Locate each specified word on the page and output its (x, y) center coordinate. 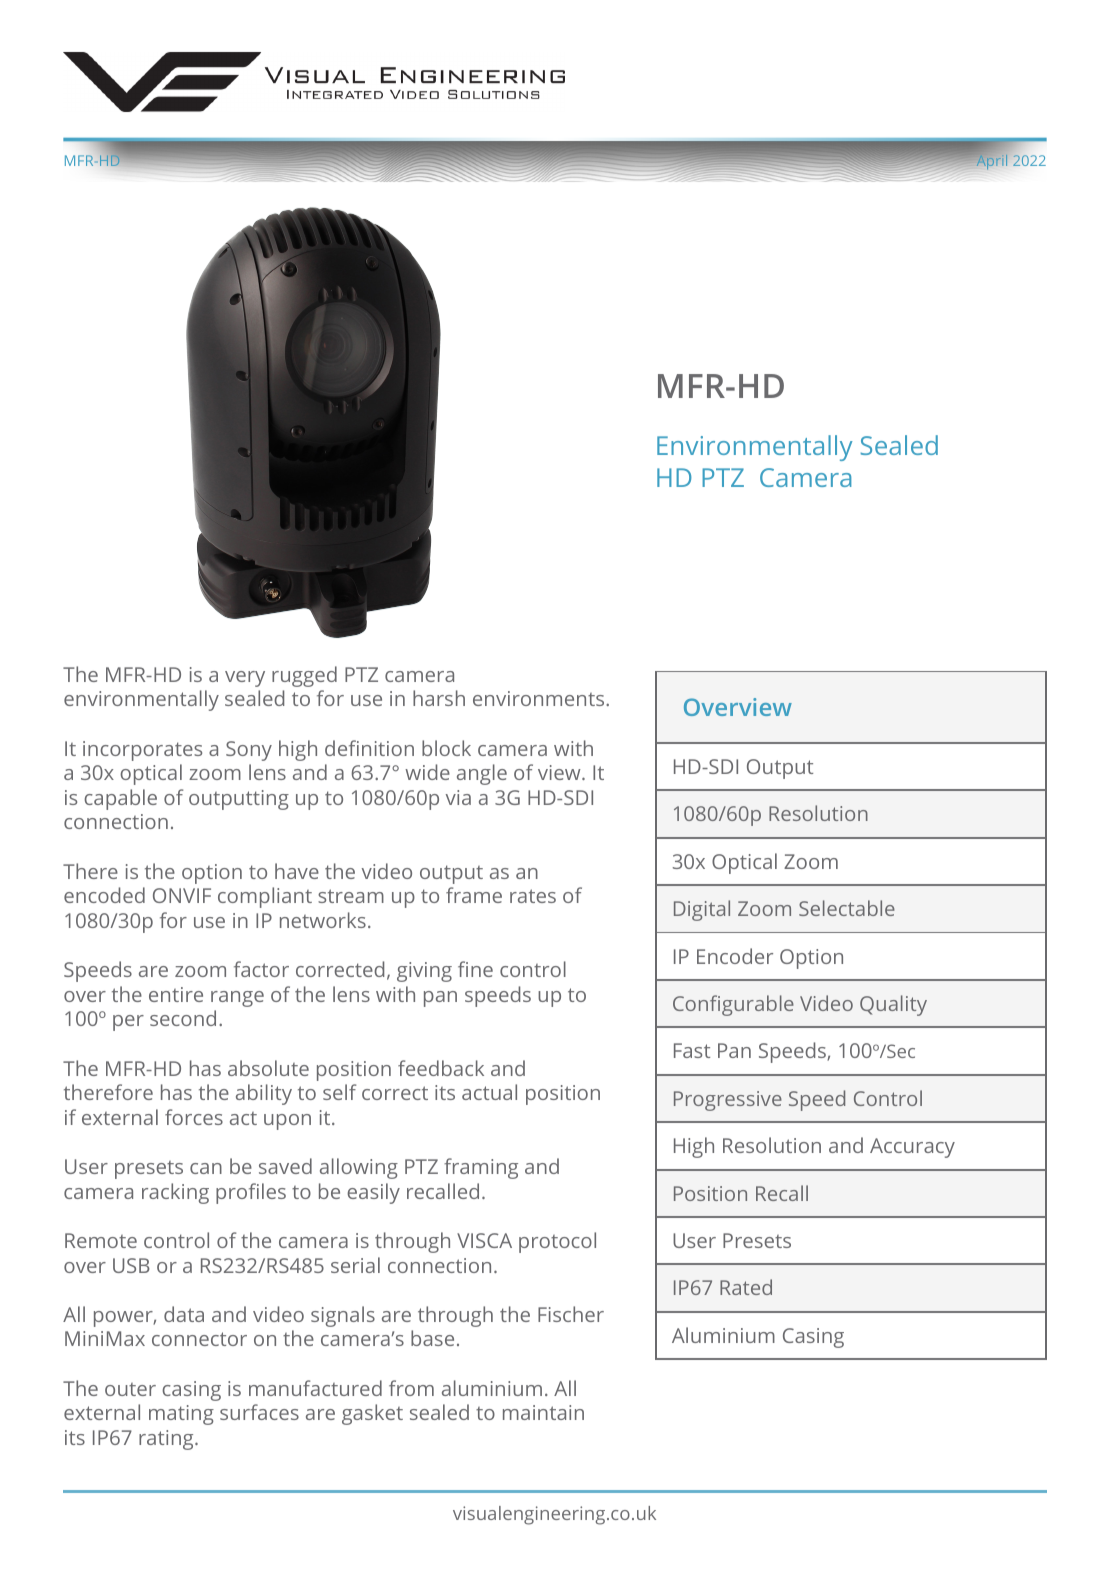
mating (181, 1415)
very (245, 679)
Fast (692, 1050)
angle (482, 774)
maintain (543, 1412)
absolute (268, 1068)
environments (540, 698)
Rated (746, 1287)
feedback (441, 1068)
